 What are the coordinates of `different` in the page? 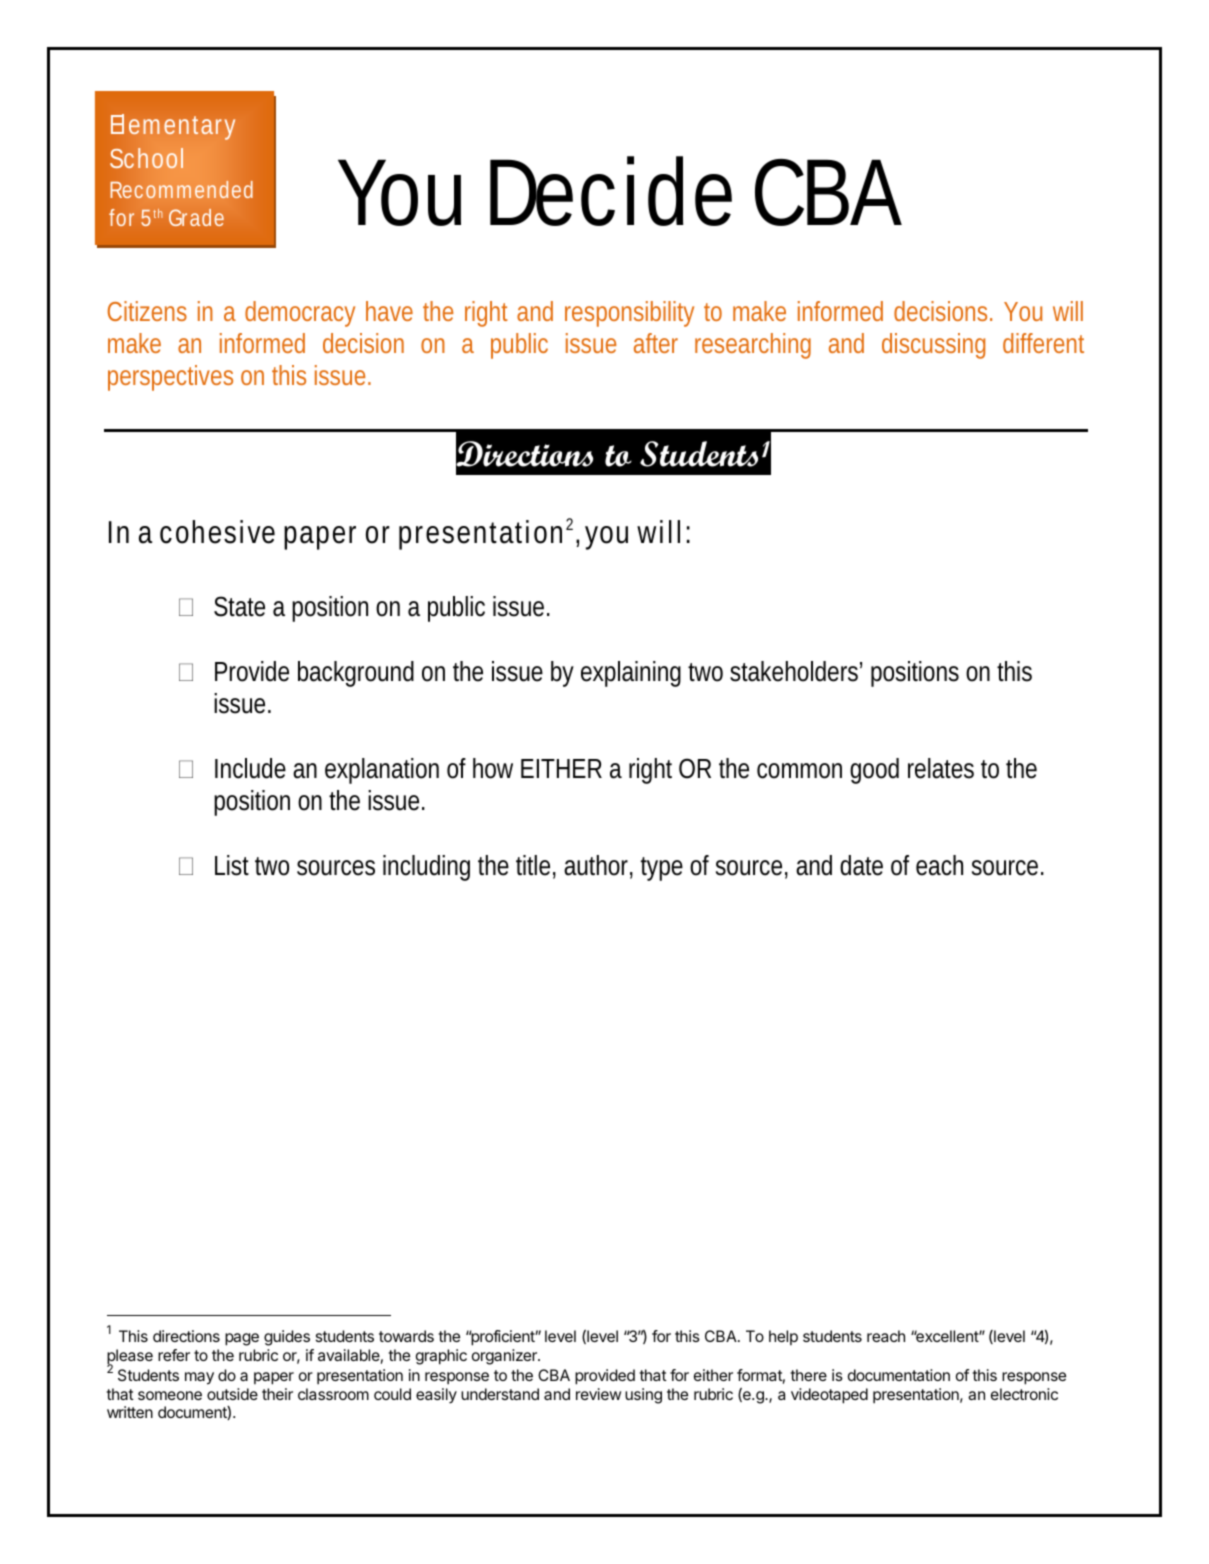 It's located at (1043, 343).
